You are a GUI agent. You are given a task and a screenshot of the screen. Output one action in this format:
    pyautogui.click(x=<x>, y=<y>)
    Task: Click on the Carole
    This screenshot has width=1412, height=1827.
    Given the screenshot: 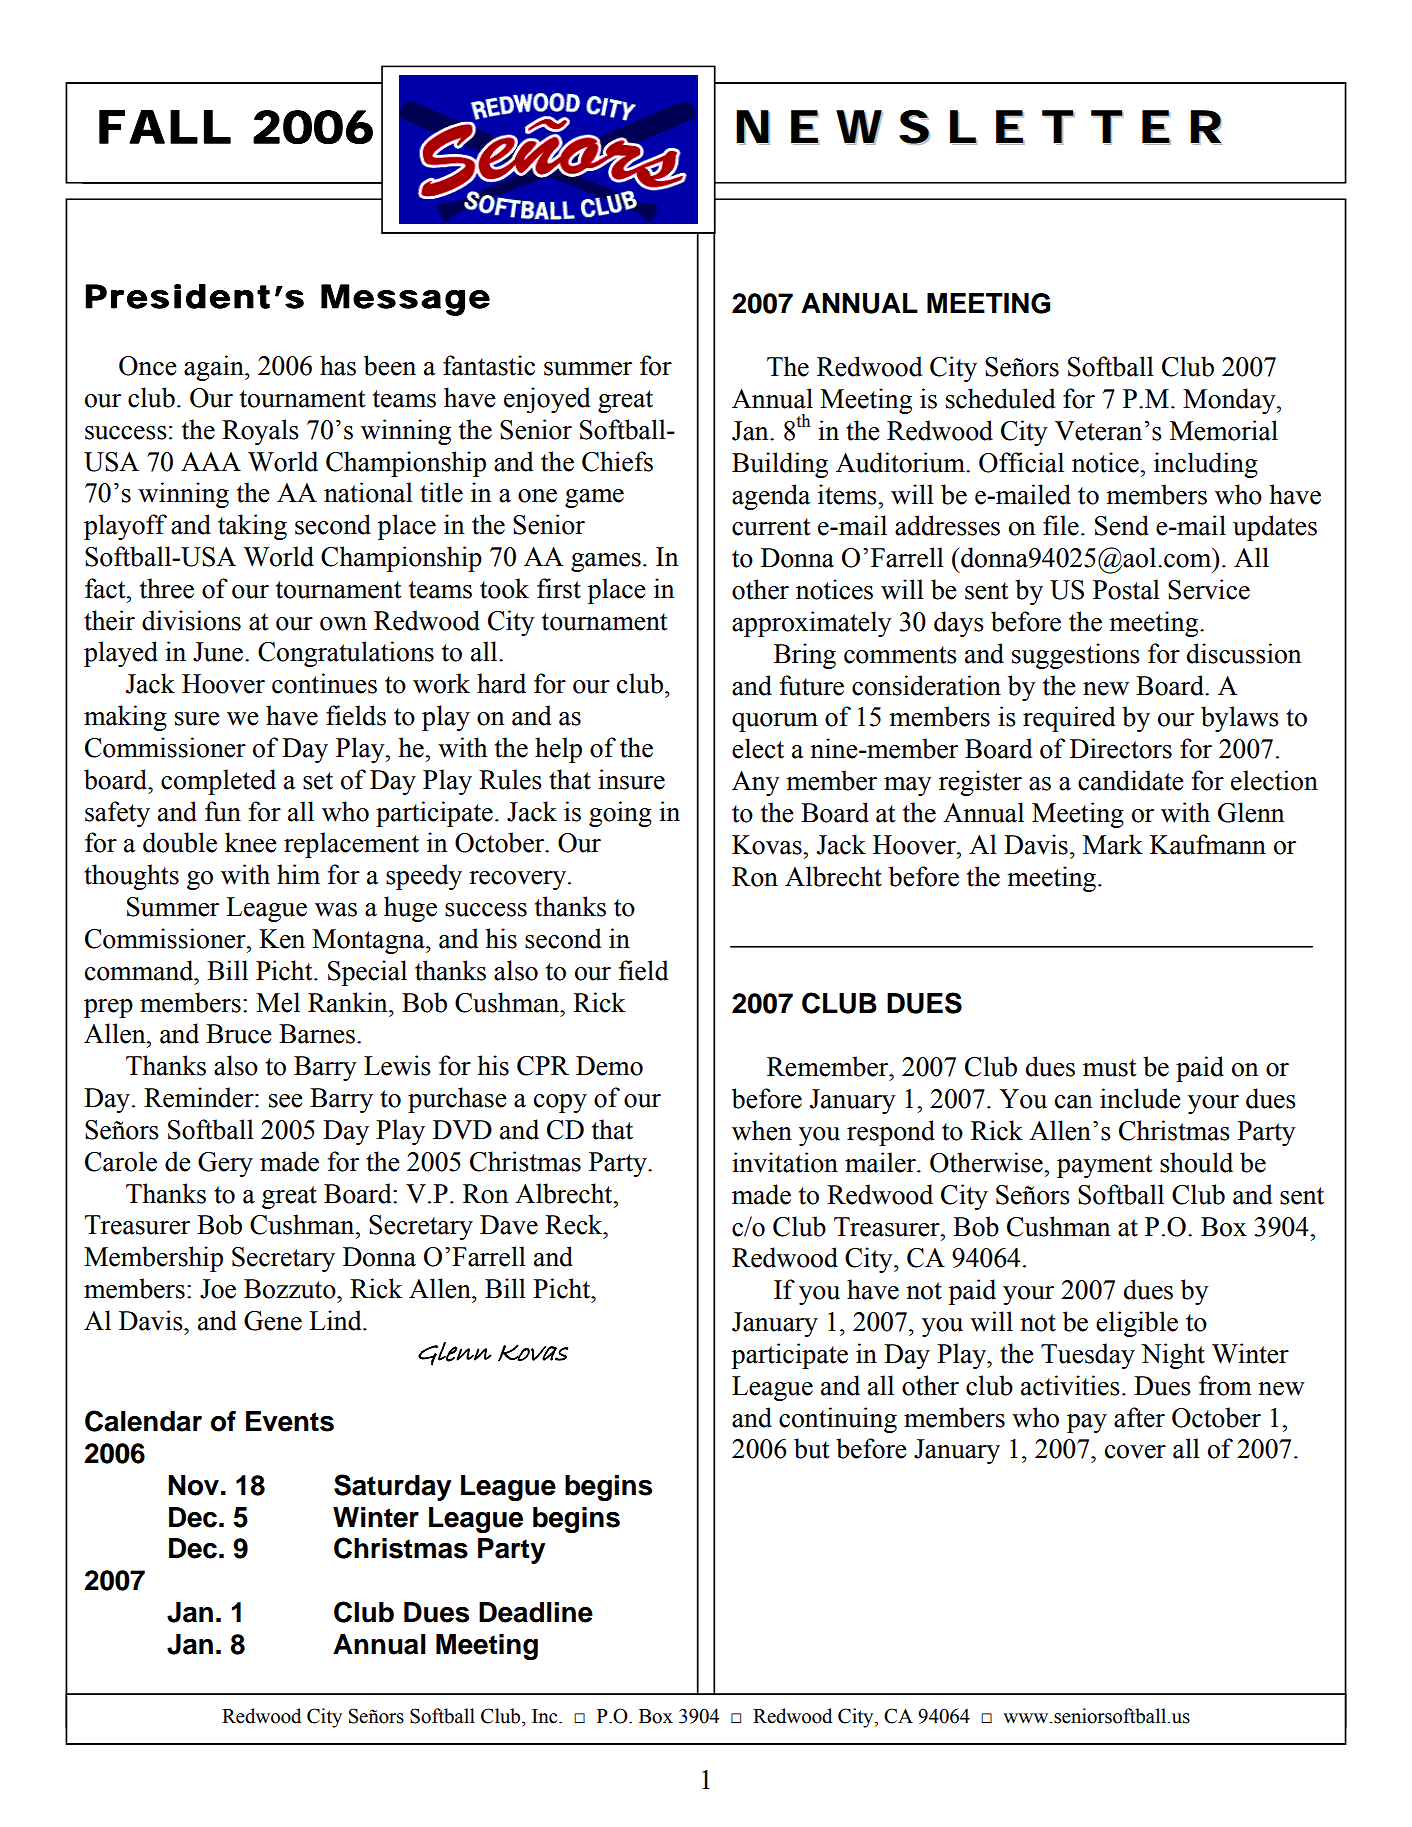 What is the action you would take?
    pyautogui.click(x=121, y=1161)
